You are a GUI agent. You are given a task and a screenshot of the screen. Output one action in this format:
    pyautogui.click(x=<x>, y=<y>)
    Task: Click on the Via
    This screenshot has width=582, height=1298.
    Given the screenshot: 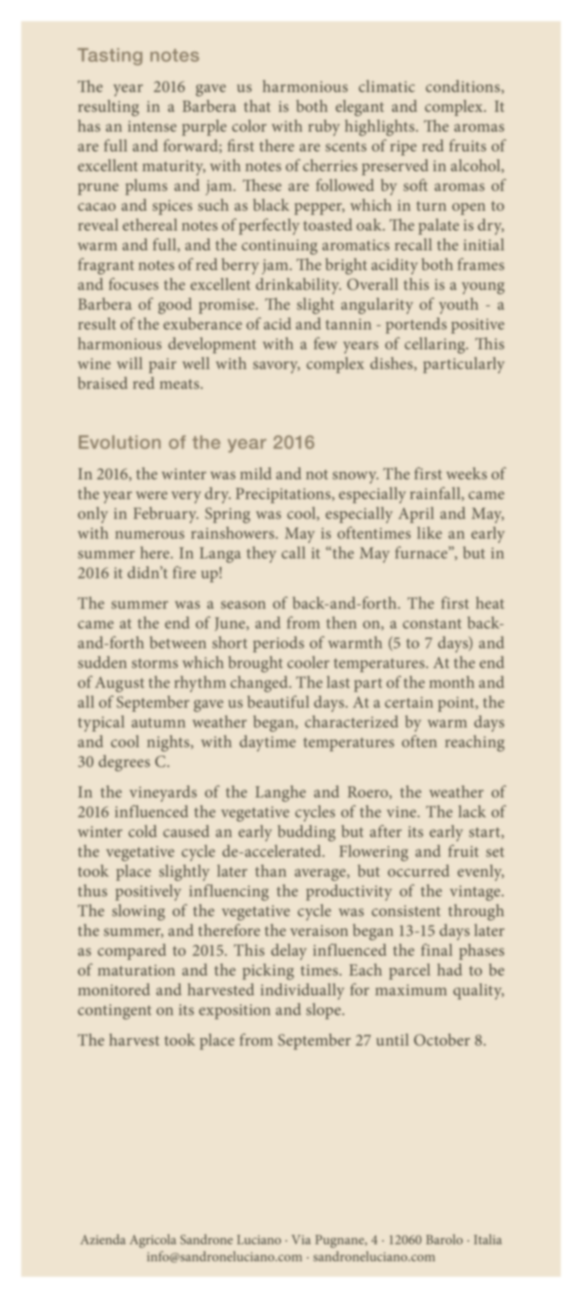 What is the action you would take?
    pyautogui.click(x=301, y=1240)
